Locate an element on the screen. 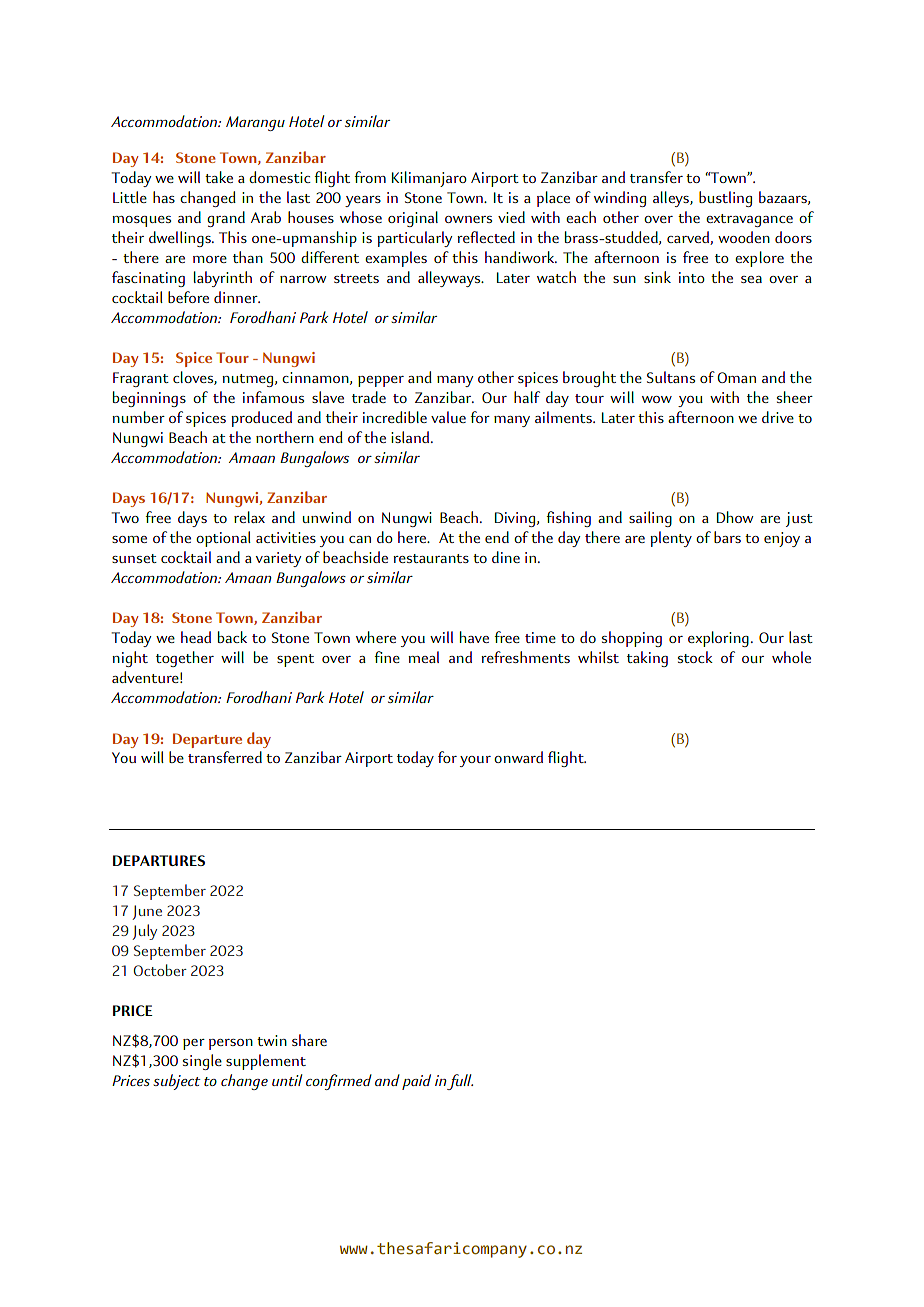  Dhow is located at coordinates (735, 517).
